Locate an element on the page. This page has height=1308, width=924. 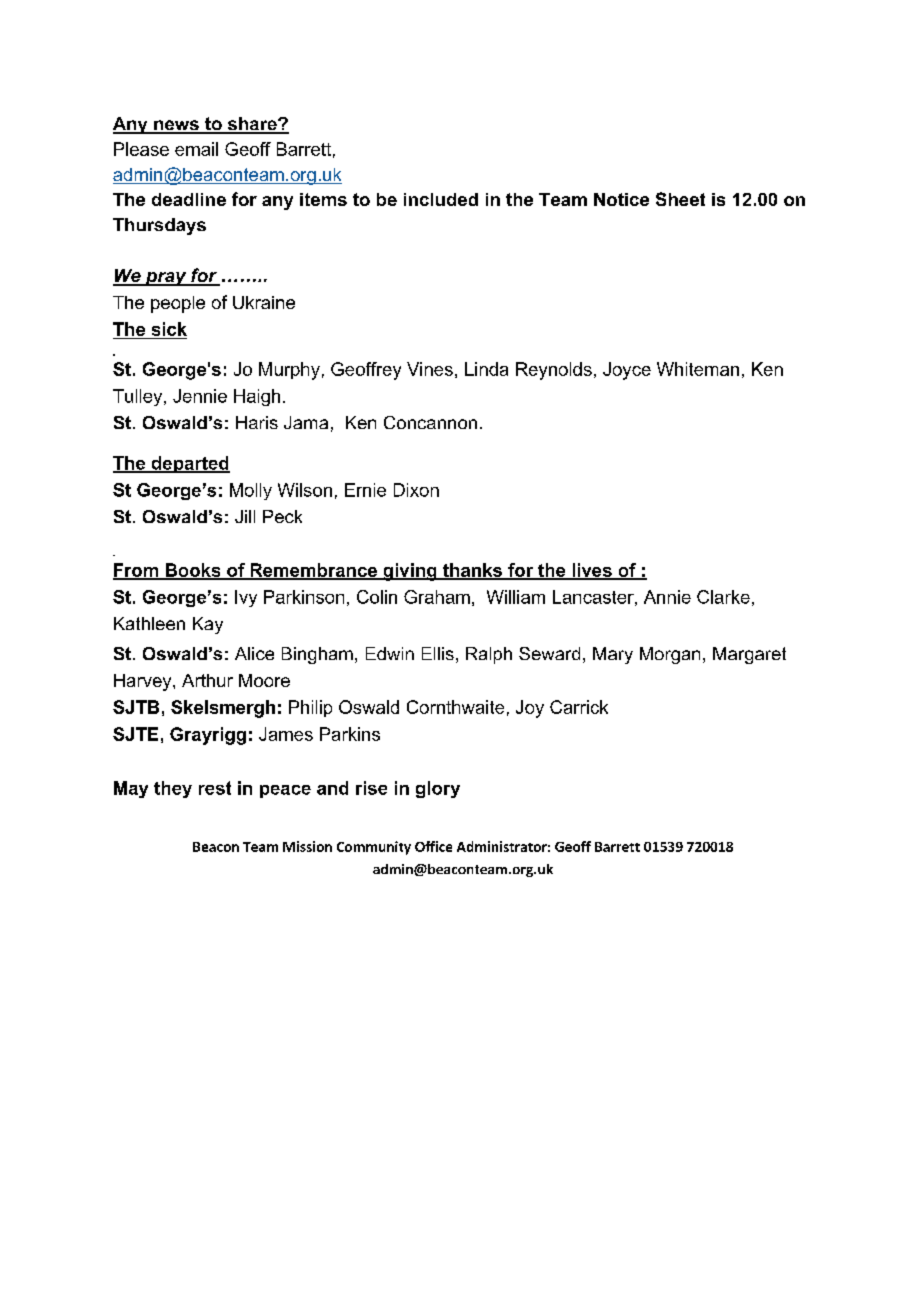
people is located at coordinates (178, 304).
